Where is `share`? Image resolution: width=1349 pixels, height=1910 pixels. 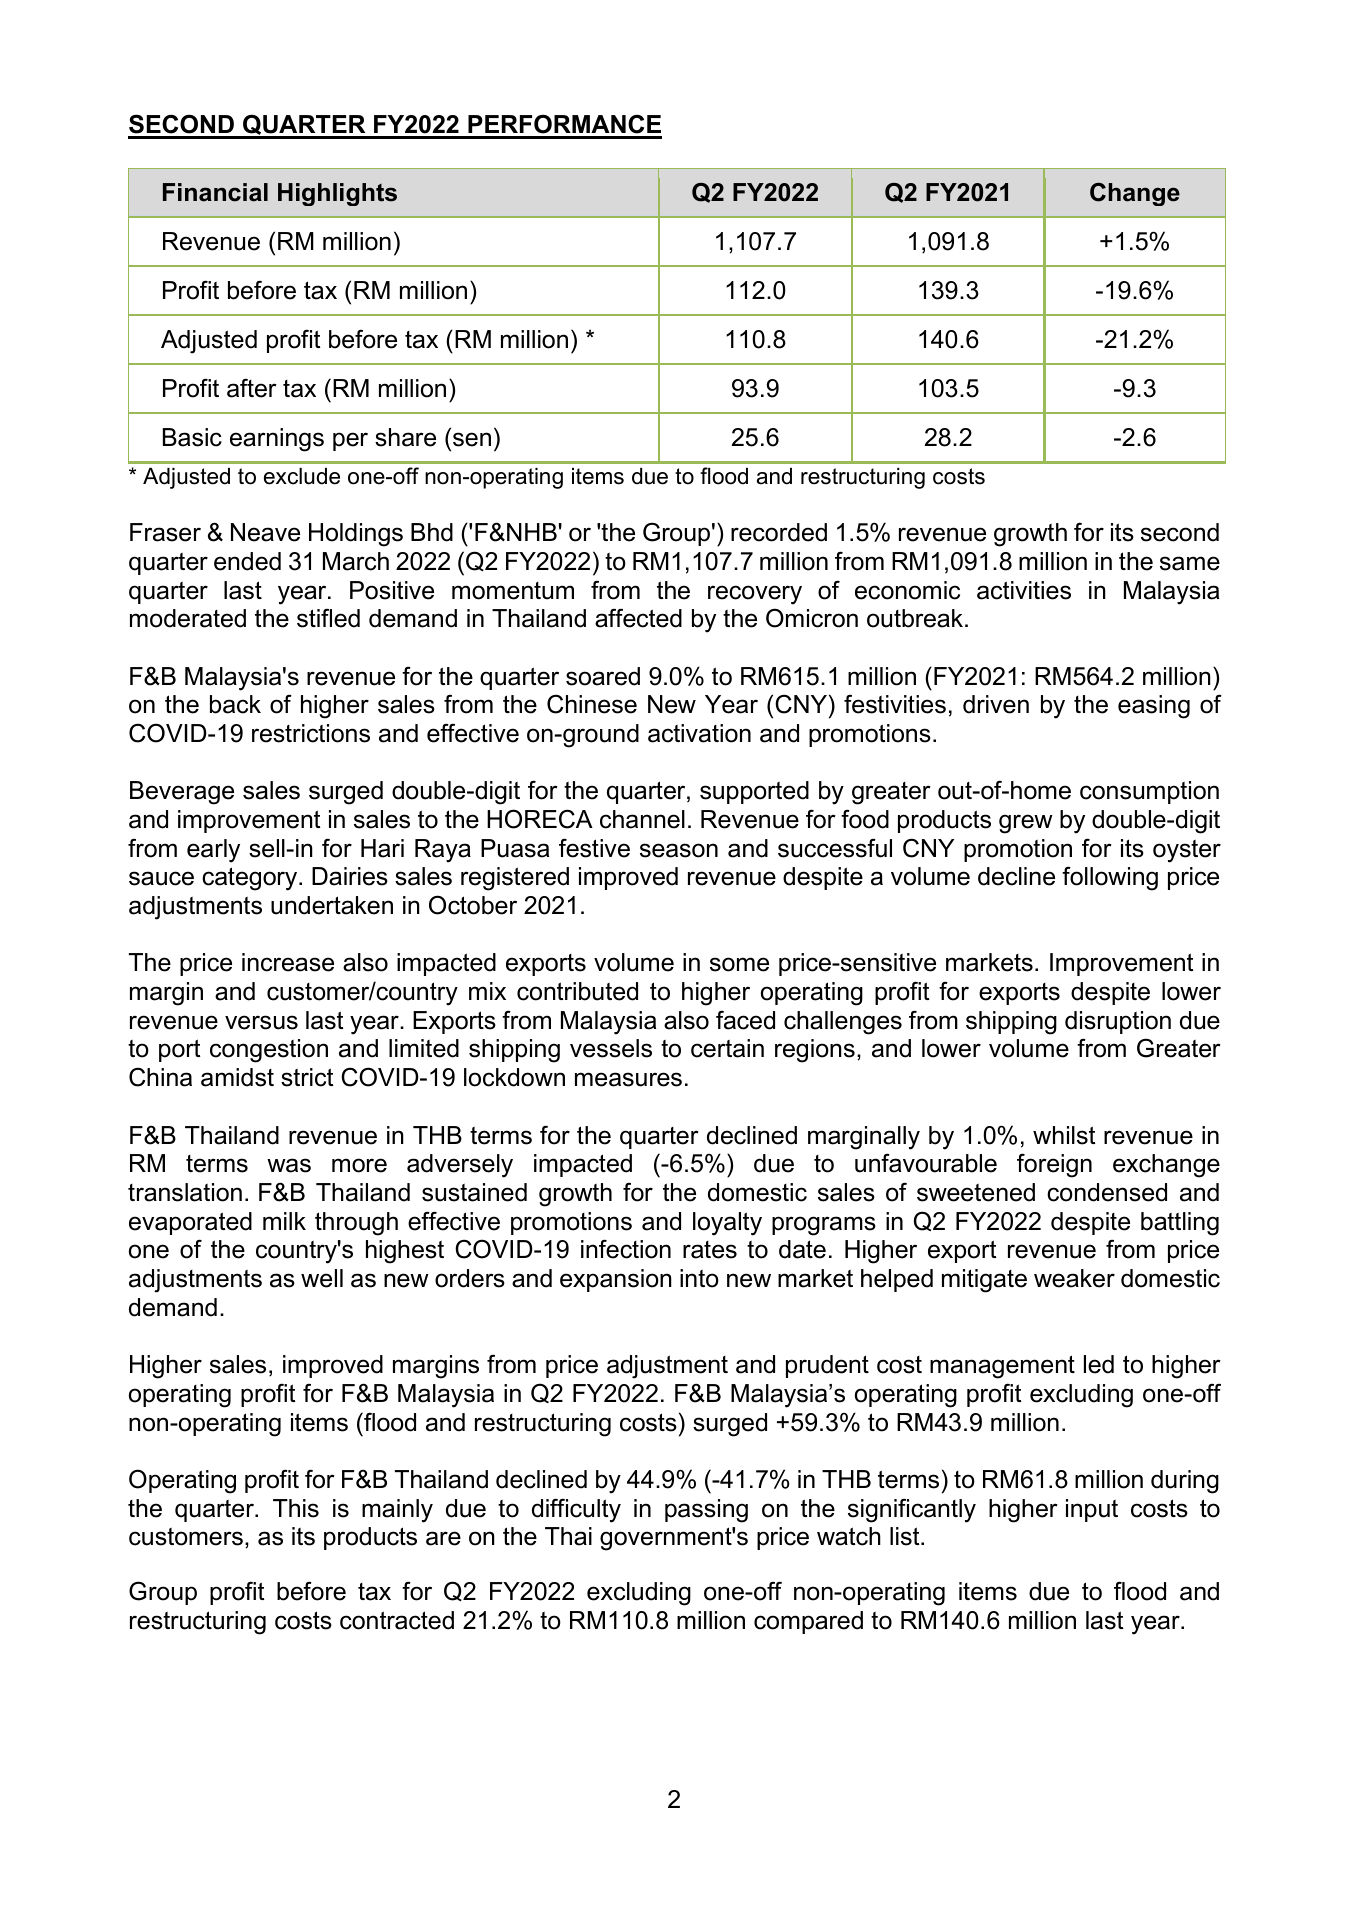 share is located at coordinates (405, 437).
